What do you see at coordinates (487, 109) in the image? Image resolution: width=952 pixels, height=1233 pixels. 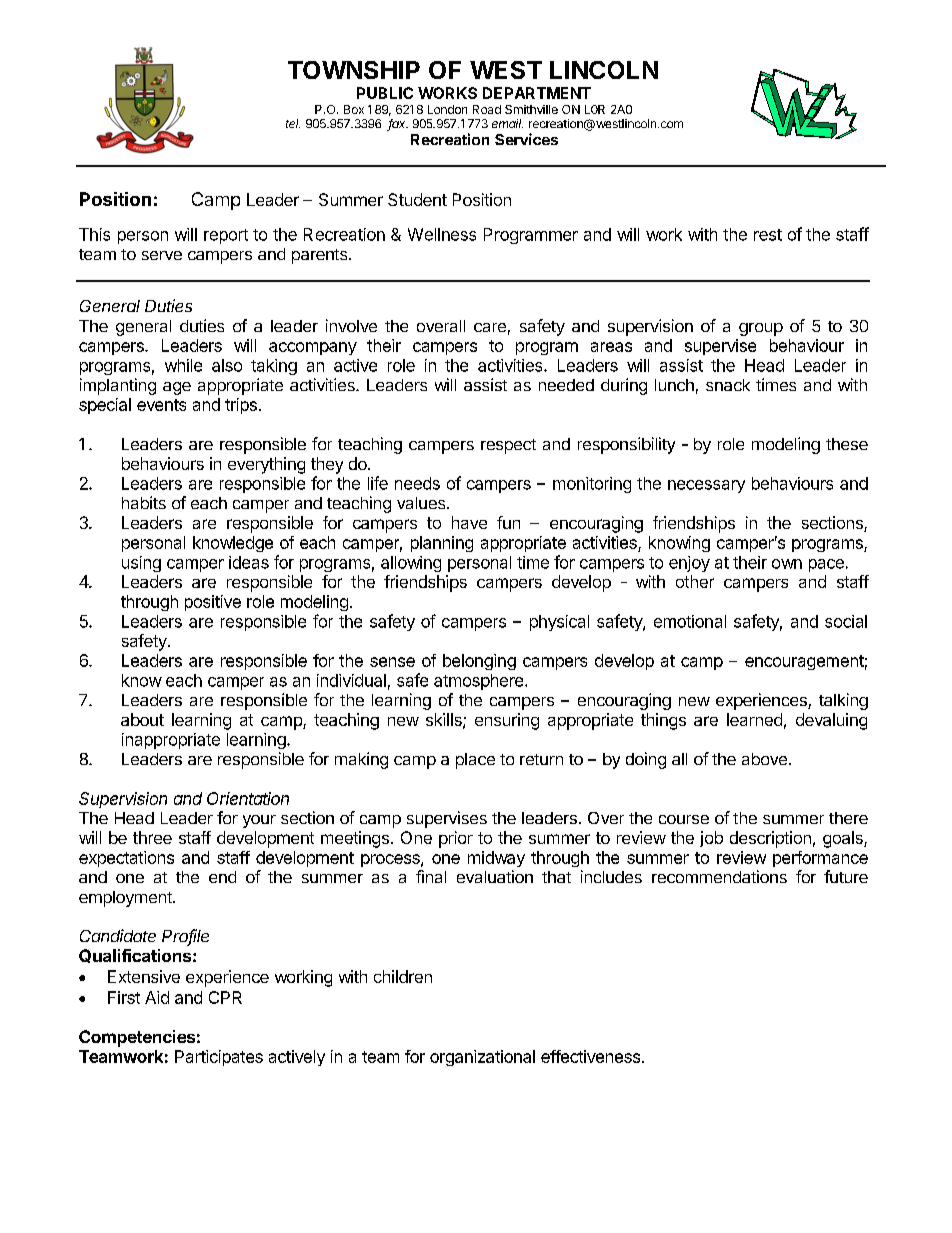 I see `Road` at bounding box center [487, 109].
